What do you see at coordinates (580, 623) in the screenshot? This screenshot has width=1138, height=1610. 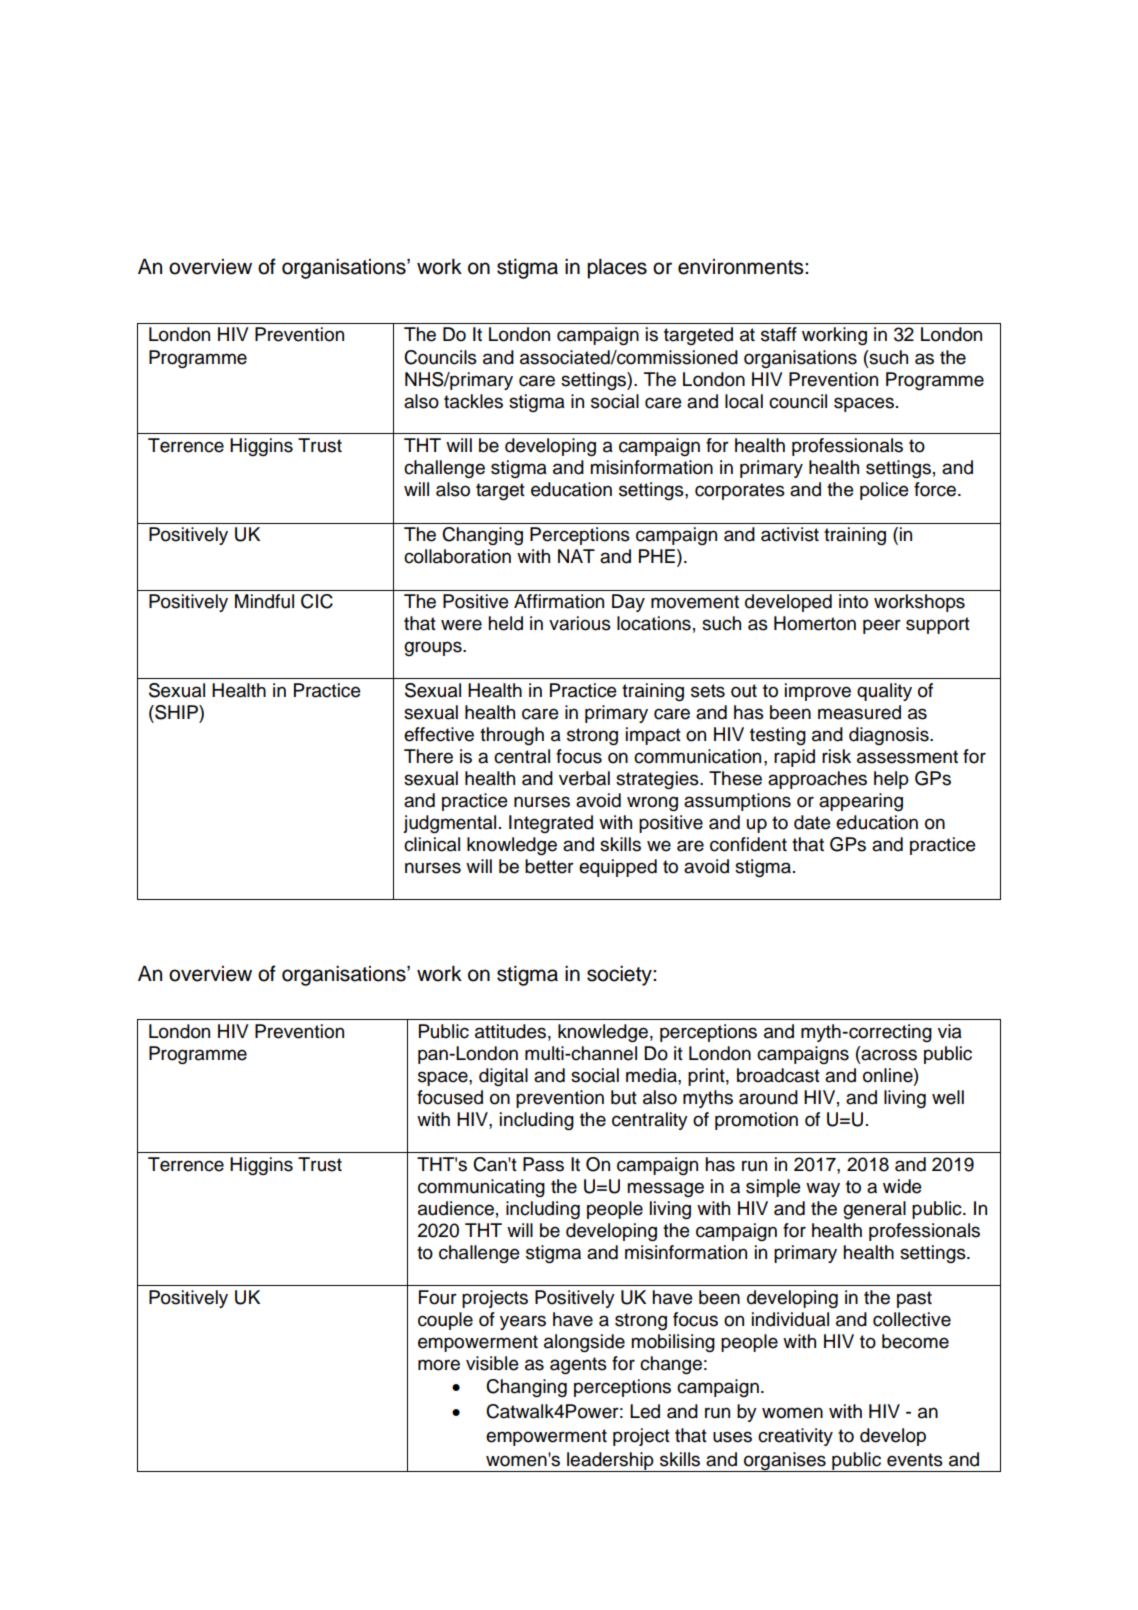 I see `various` at bounding box center [580, 623].
